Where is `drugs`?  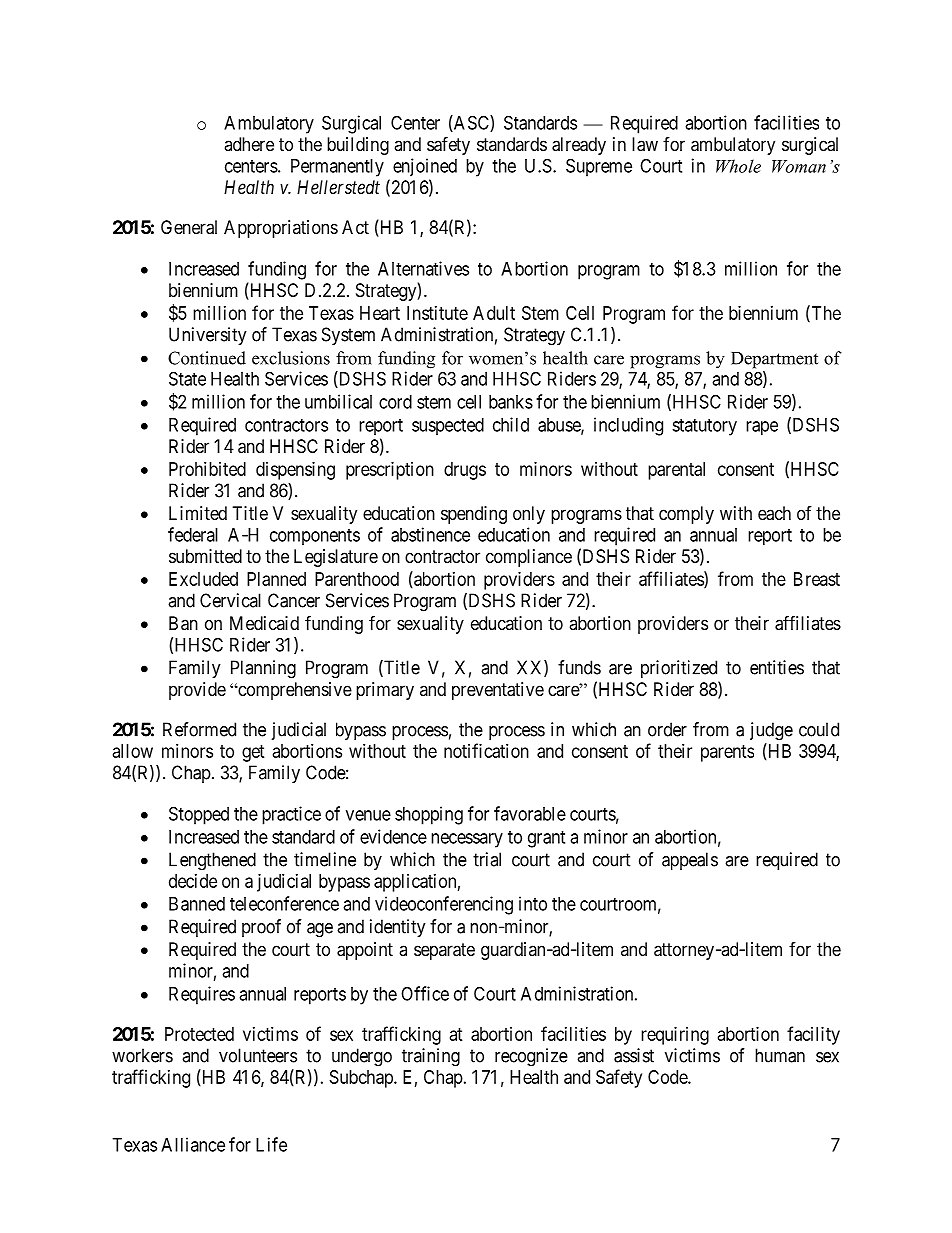
drugs is located at coordinates (465, 471).
